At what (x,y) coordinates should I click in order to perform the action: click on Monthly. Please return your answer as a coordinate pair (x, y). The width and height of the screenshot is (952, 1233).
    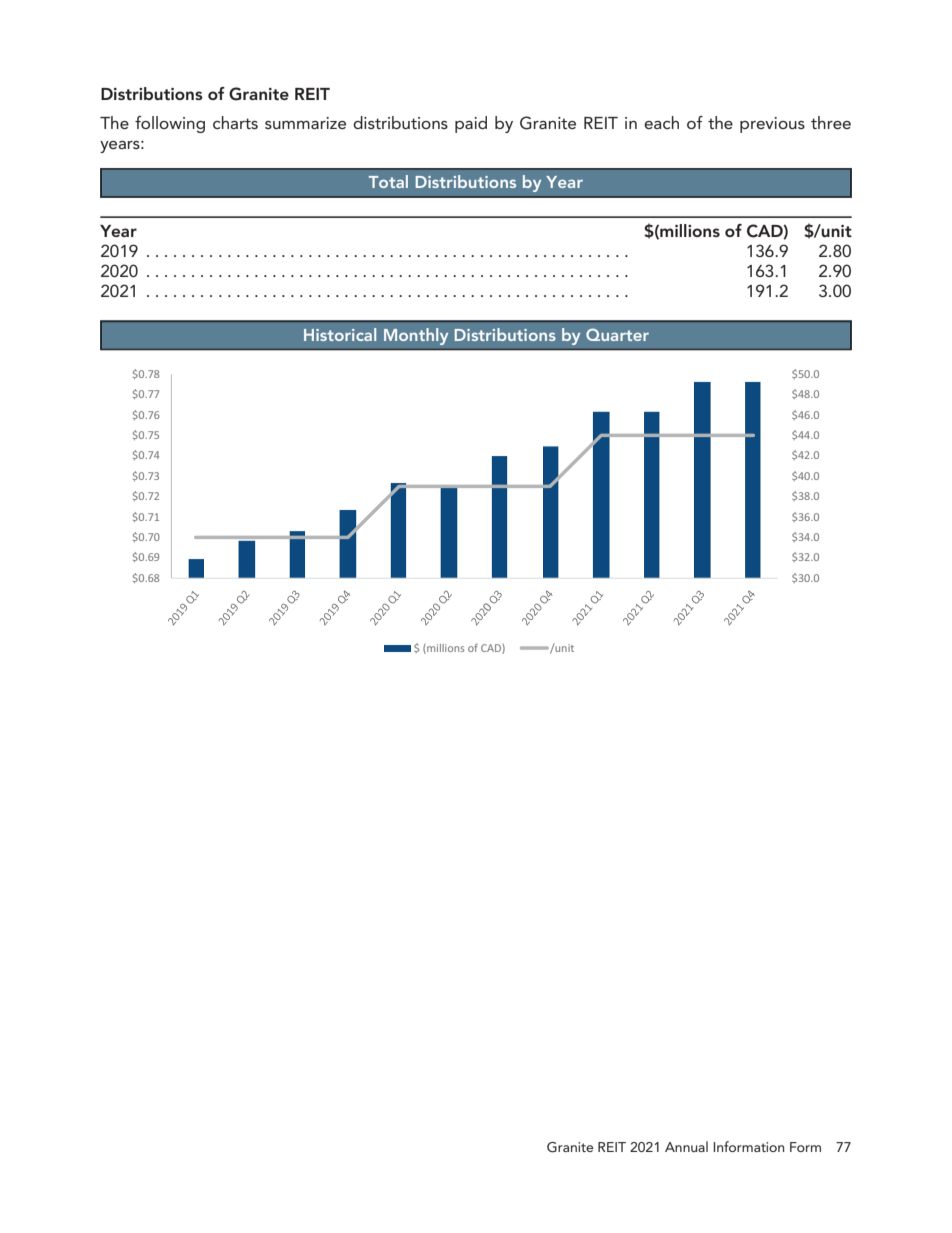
    Looking at the image, I should click on (416, 336).
